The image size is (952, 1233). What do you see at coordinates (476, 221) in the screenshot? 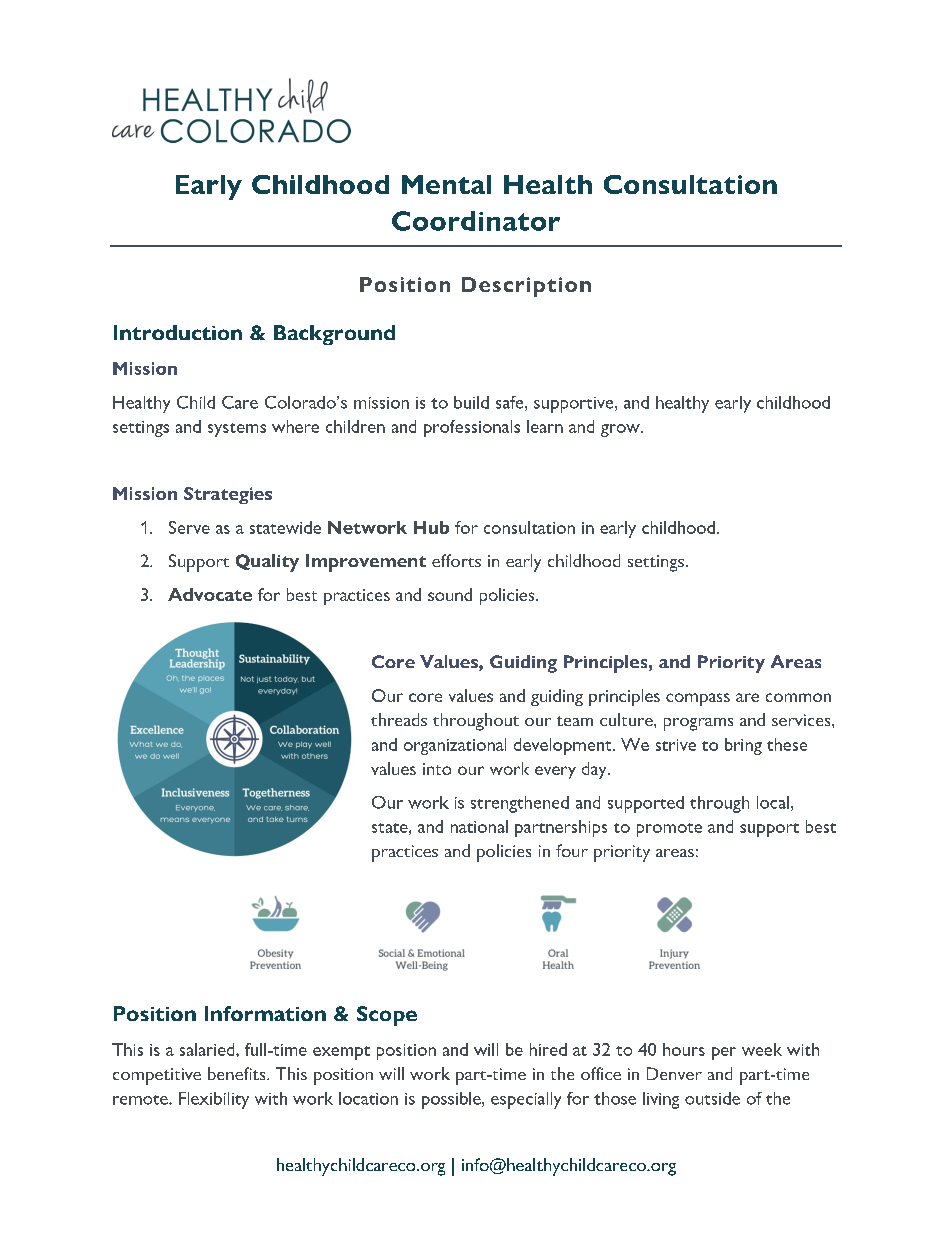
I see `Coordinator` at bounding box center [476, 221].
